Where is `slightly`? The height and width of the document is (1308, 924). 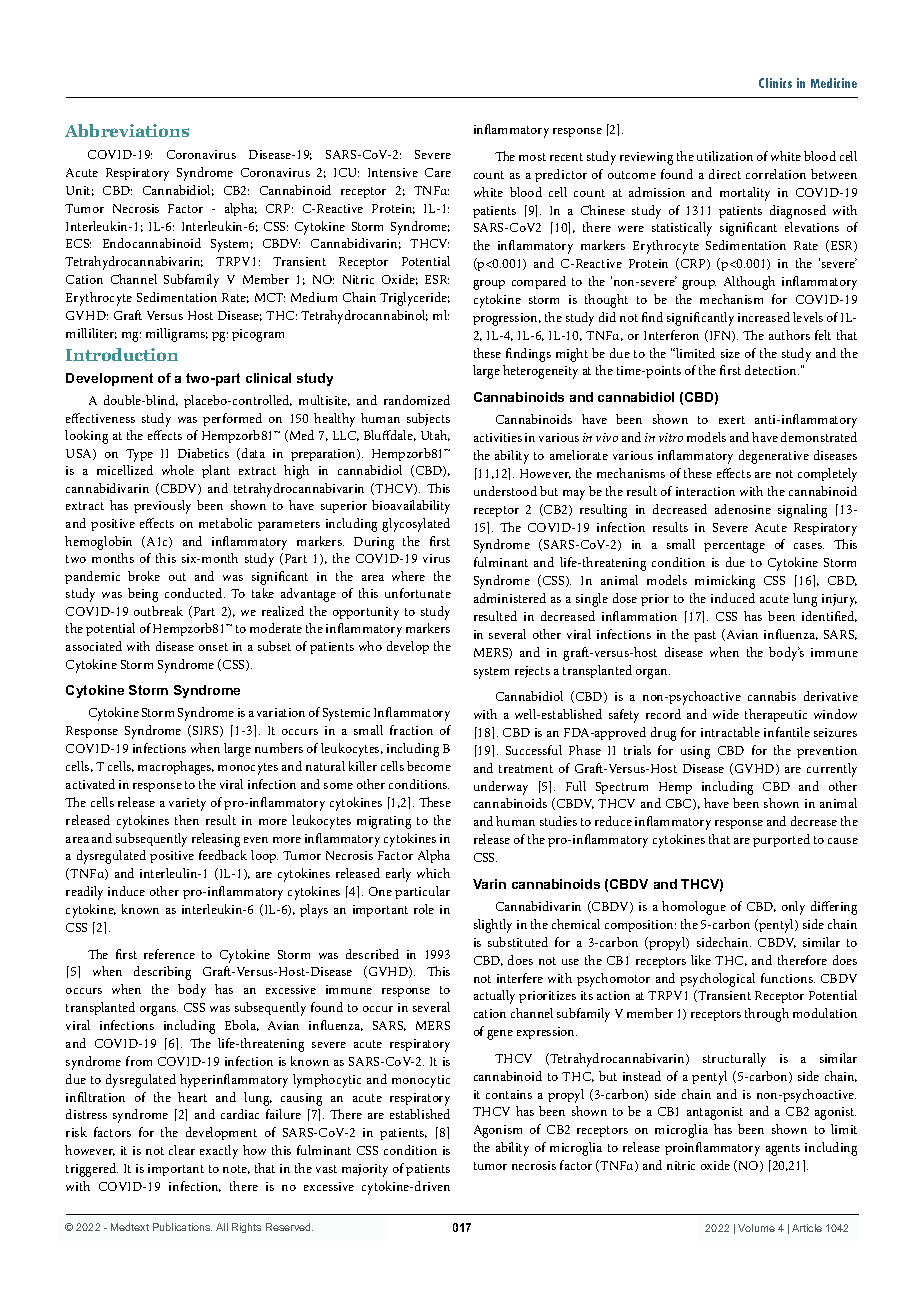
slightly is located at coordinates (493, 926).
